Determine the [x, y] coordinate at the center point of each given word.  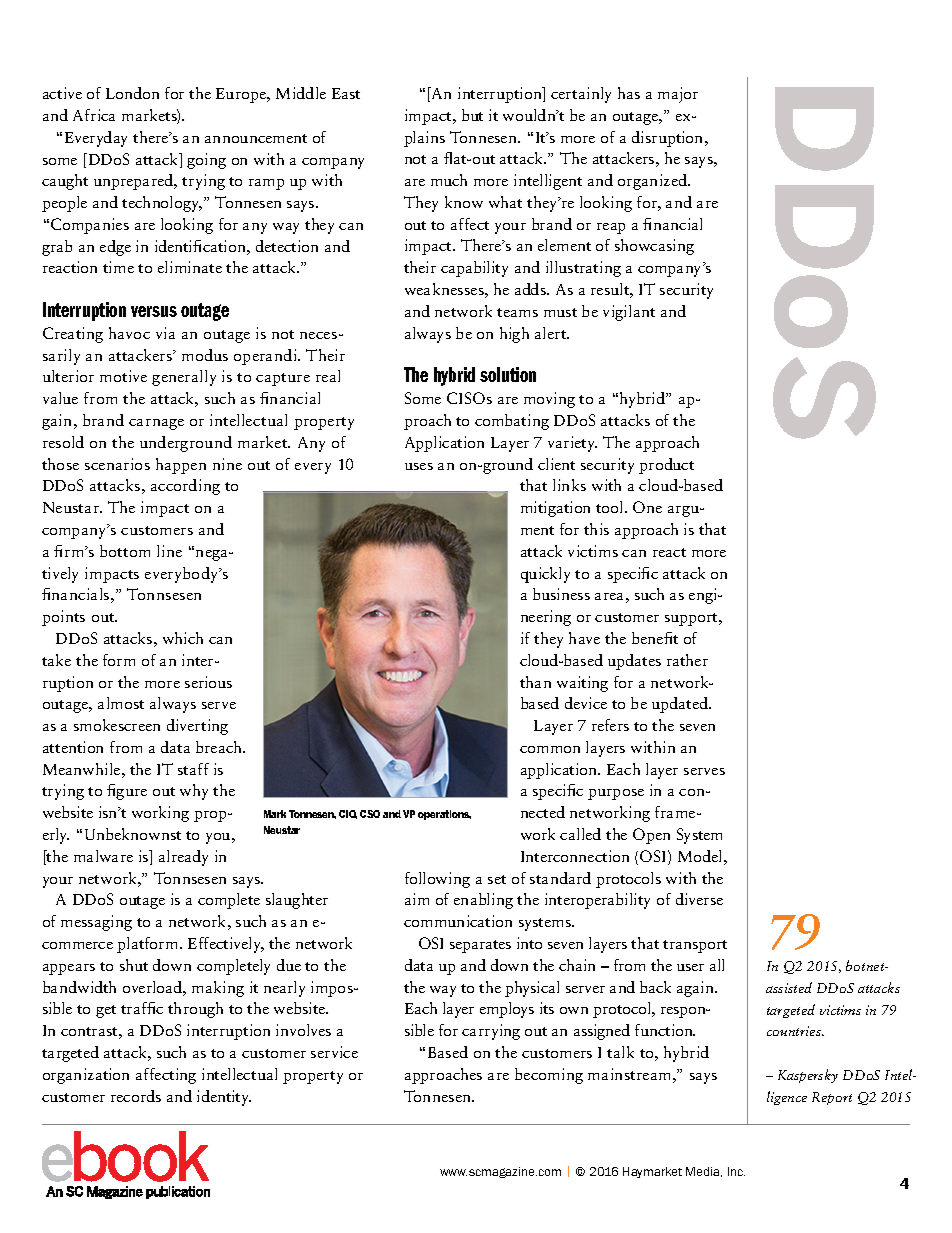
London [132, 93]
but [472, 115]
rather [687, 660]
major [678, 95]
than [535, 682]
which [183, 638]
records [136, 1096]
